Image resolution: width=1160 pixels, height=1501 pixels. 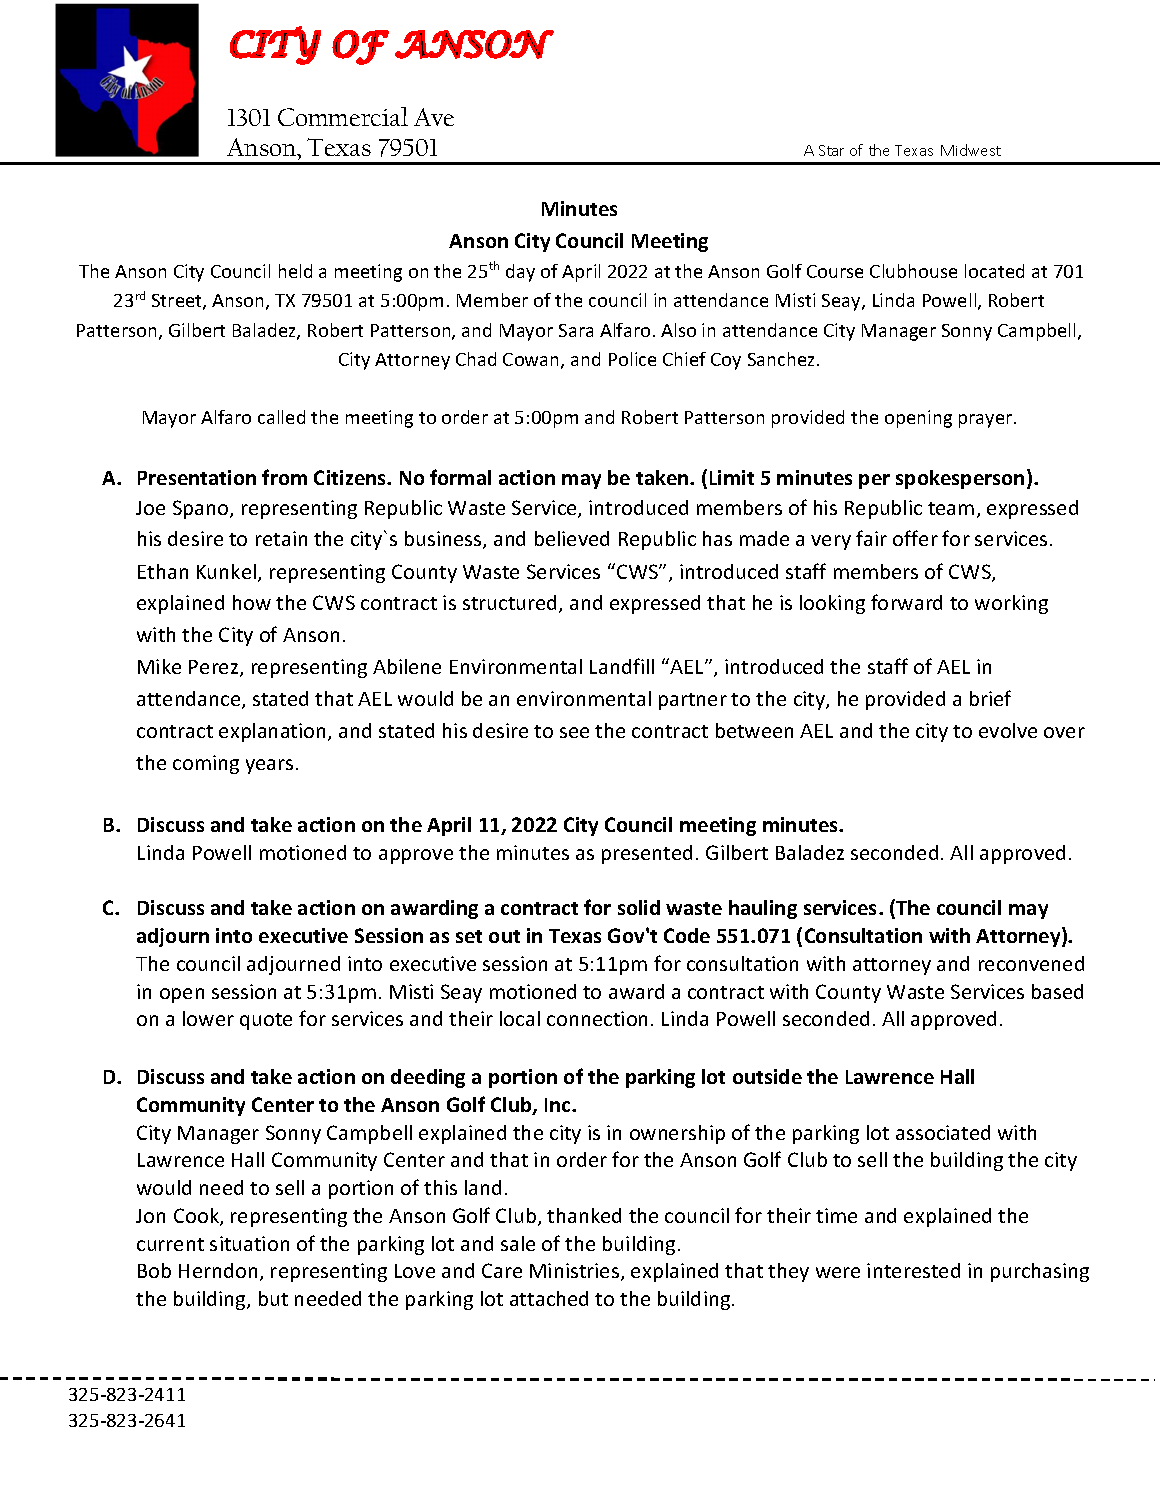 I want to click on Midwest, so click(x=971, y=150).
